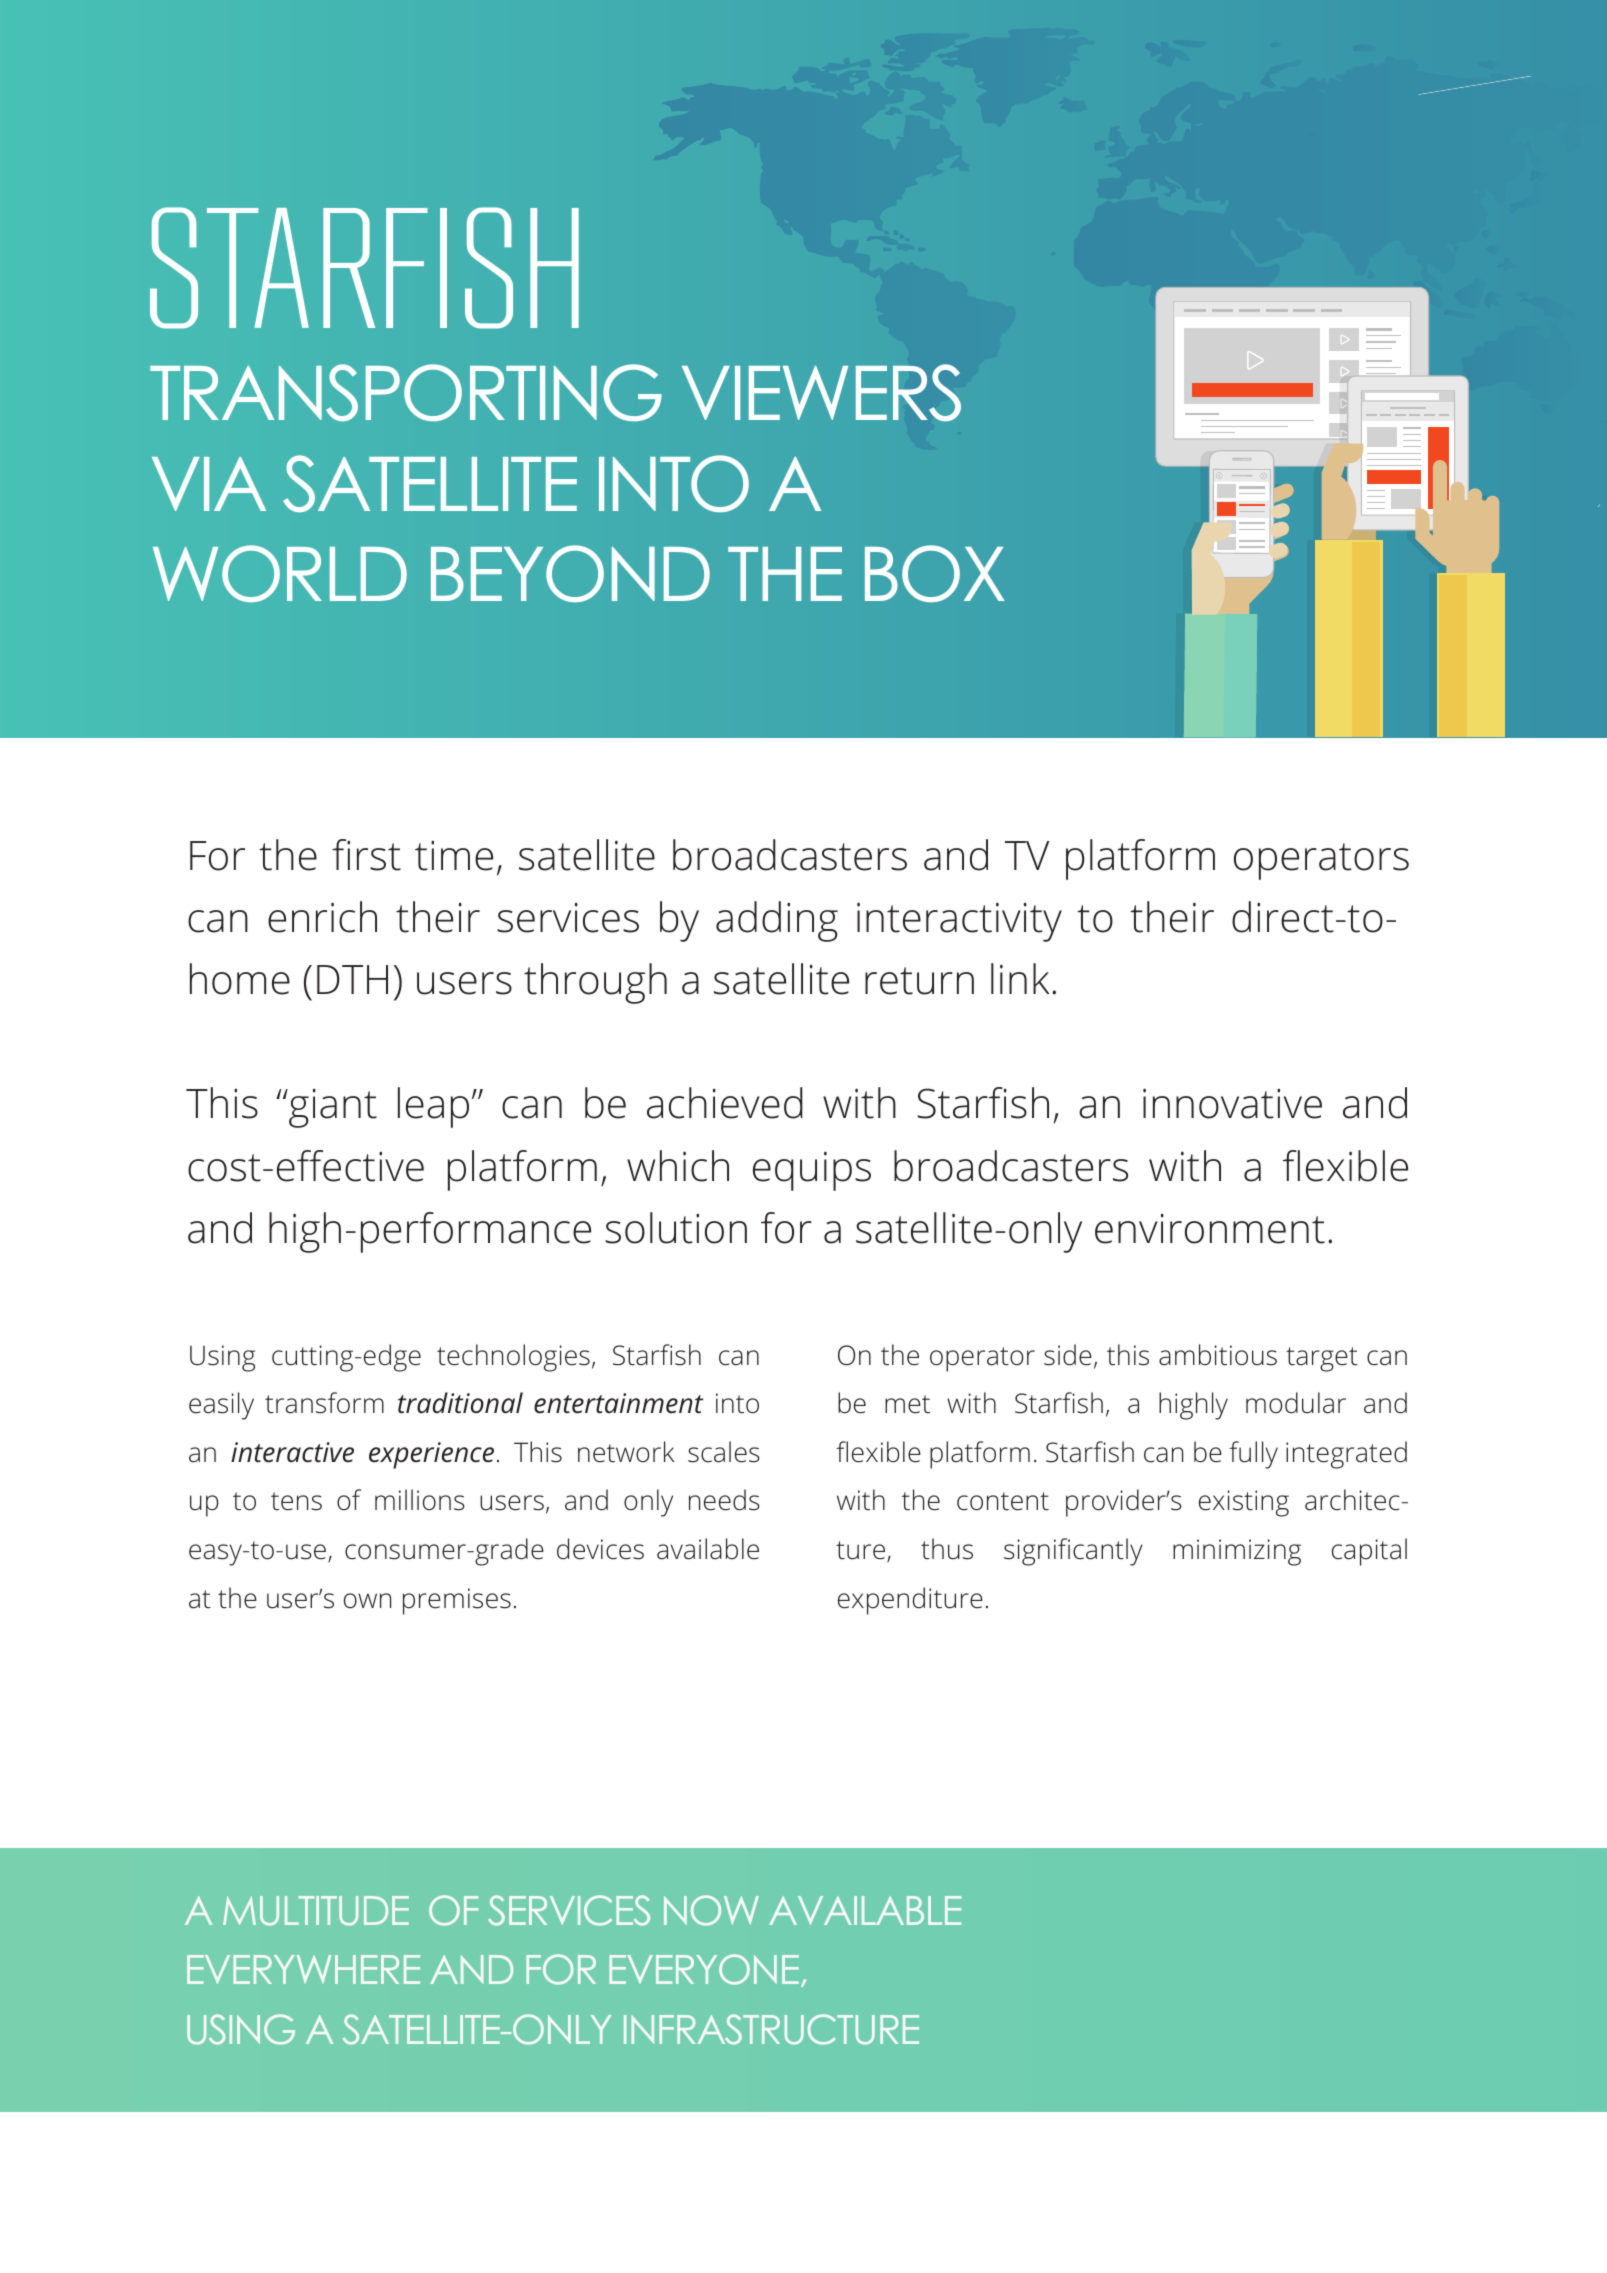 Image resolution: width=1607 pixels, height=2273 pixels. Describe the element at coordinates (406, 392) in the document. I see `TRANSPORTING` at that location.
